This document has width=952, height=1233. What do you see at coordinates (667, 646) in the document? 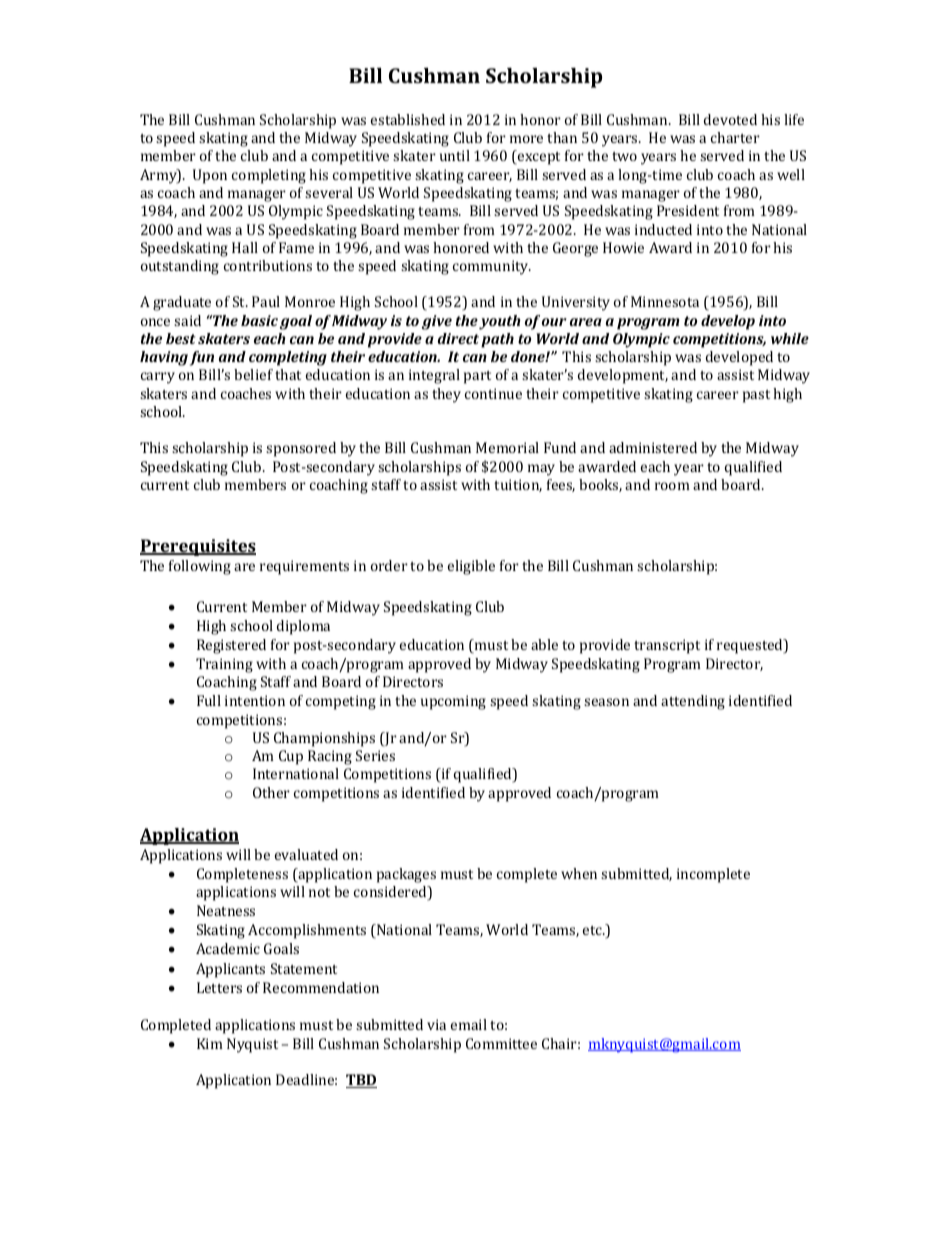
I see `transcript` at bounding box center [667, 646].
